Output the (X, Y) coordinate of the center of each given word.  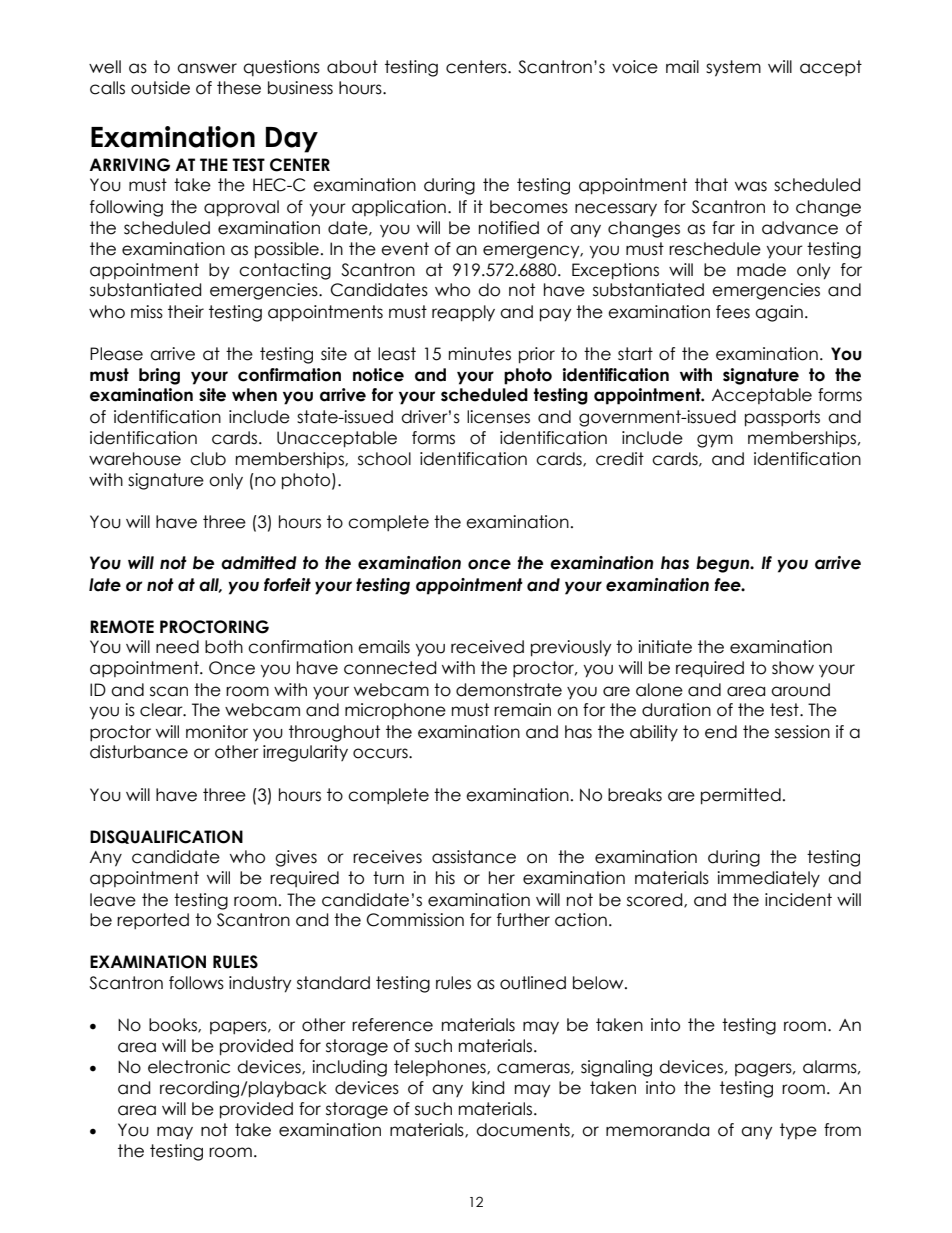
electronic (189, 1067)
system (733, 68)
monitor (217, 732)
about (352, 67)
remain (522, 710)
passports (782, 418)
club (208, 459)
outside (160, 88)
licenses (498, 417)
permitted (741, 796)
